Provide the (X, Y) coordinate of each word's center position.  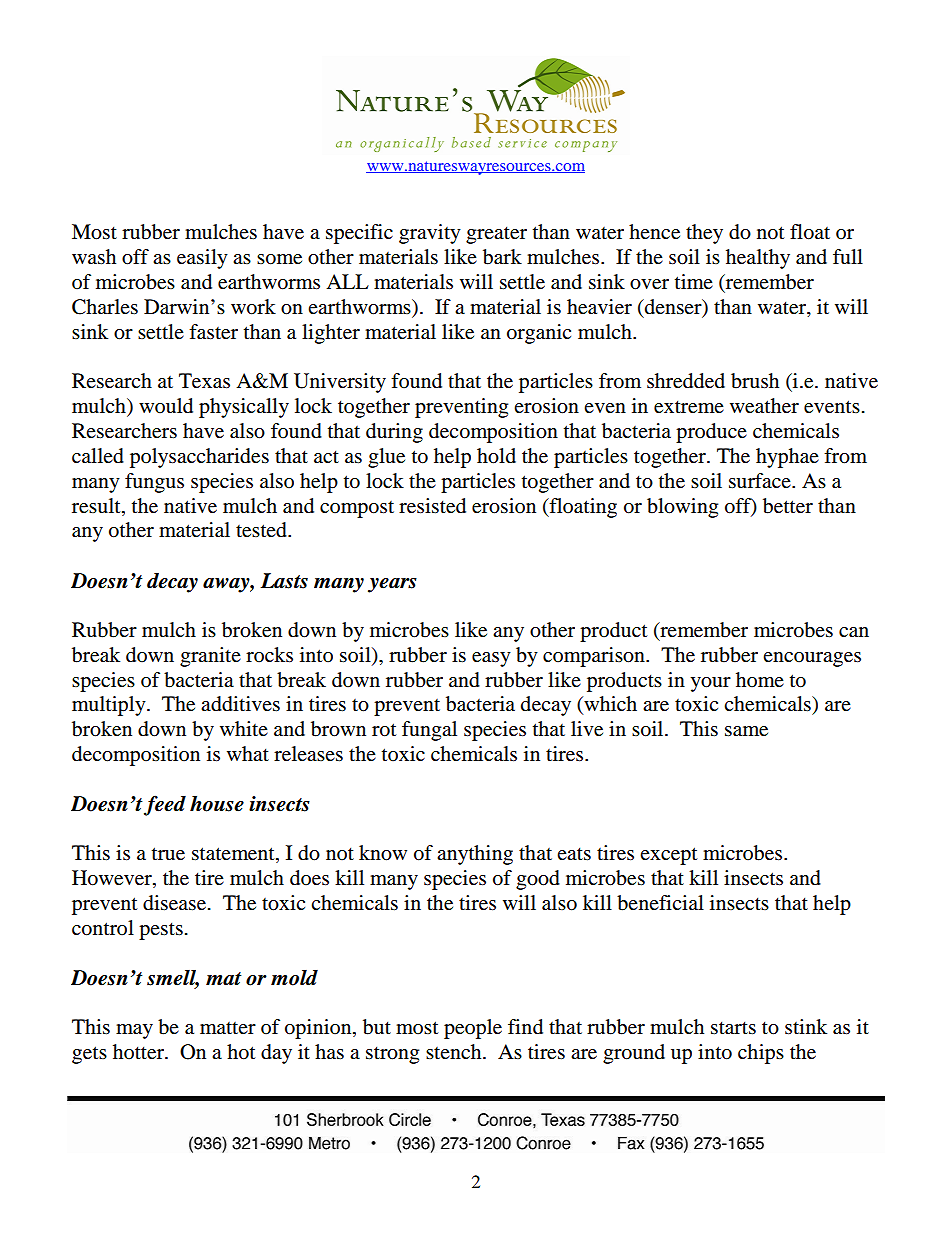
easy (491, 659)
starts (733, 1028)
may (134, 1031)
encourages (812, 659)
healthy (758, 259)
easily (202, 259)
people (473, 1029)
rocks (269, 655)
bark (502, 257)
